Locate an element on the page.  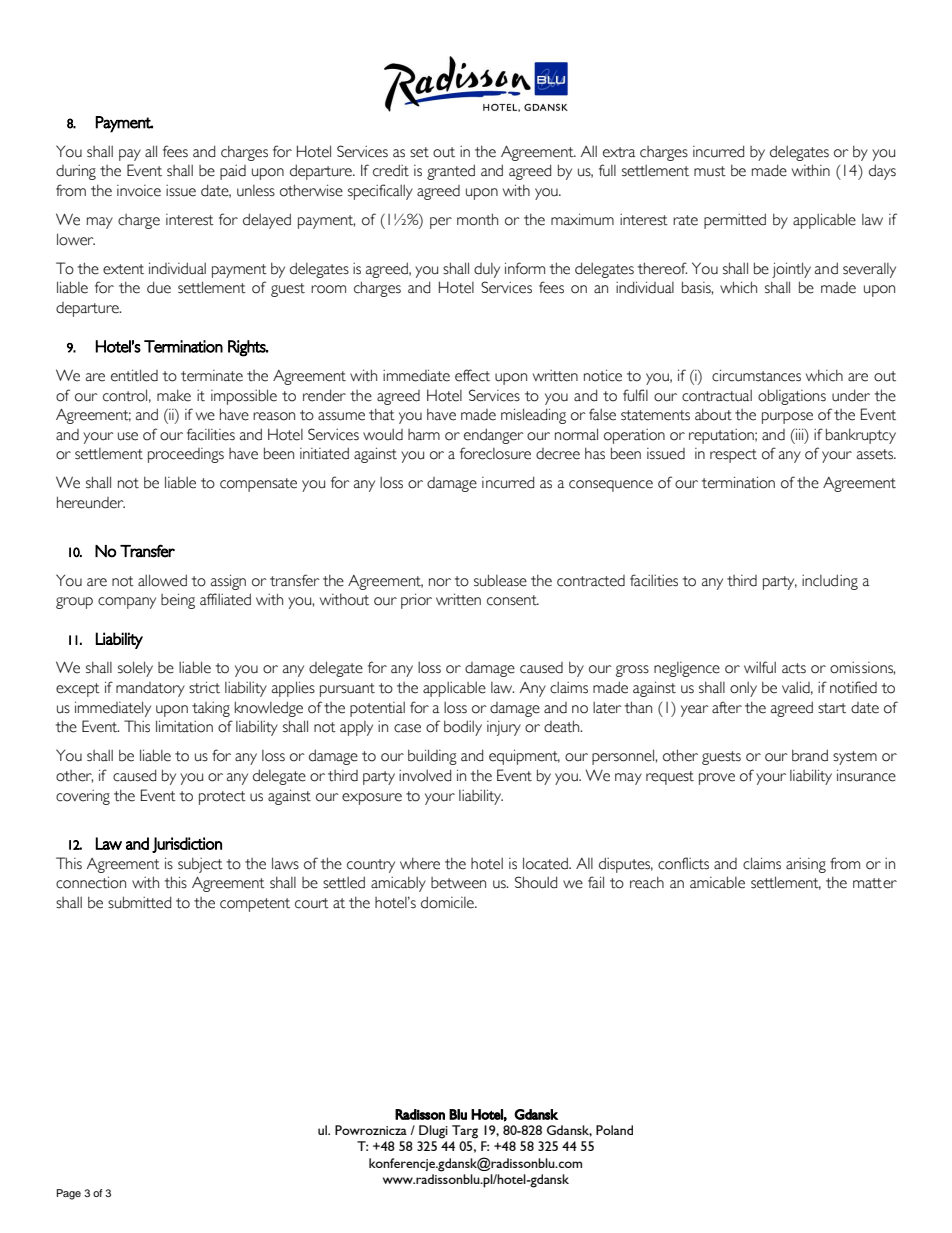
permitted is located at coordinates (735, 221).
